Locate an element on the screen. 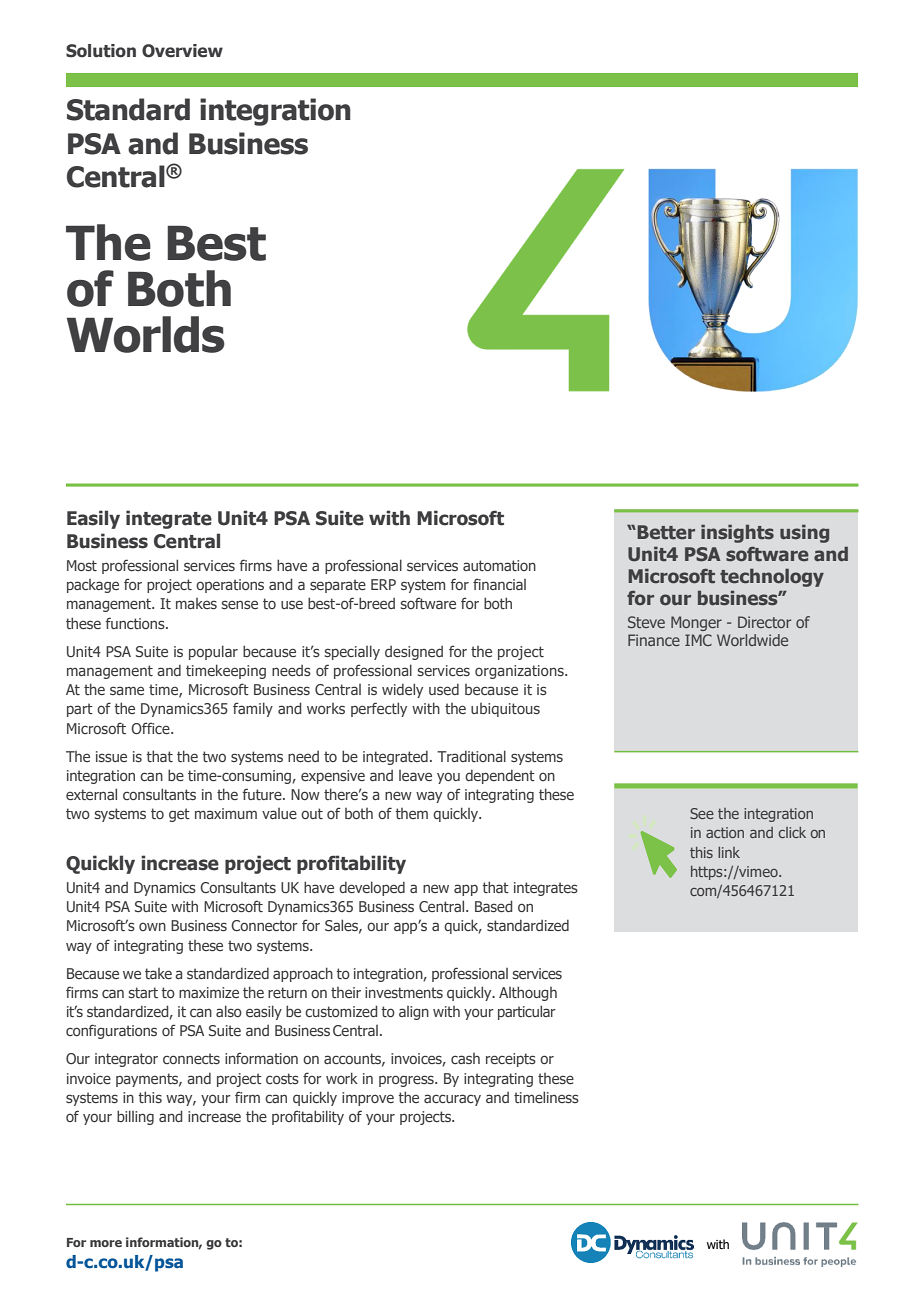 The height and width of the screenshot is (1308, 924). Better is located at coordinates (666, 532).
